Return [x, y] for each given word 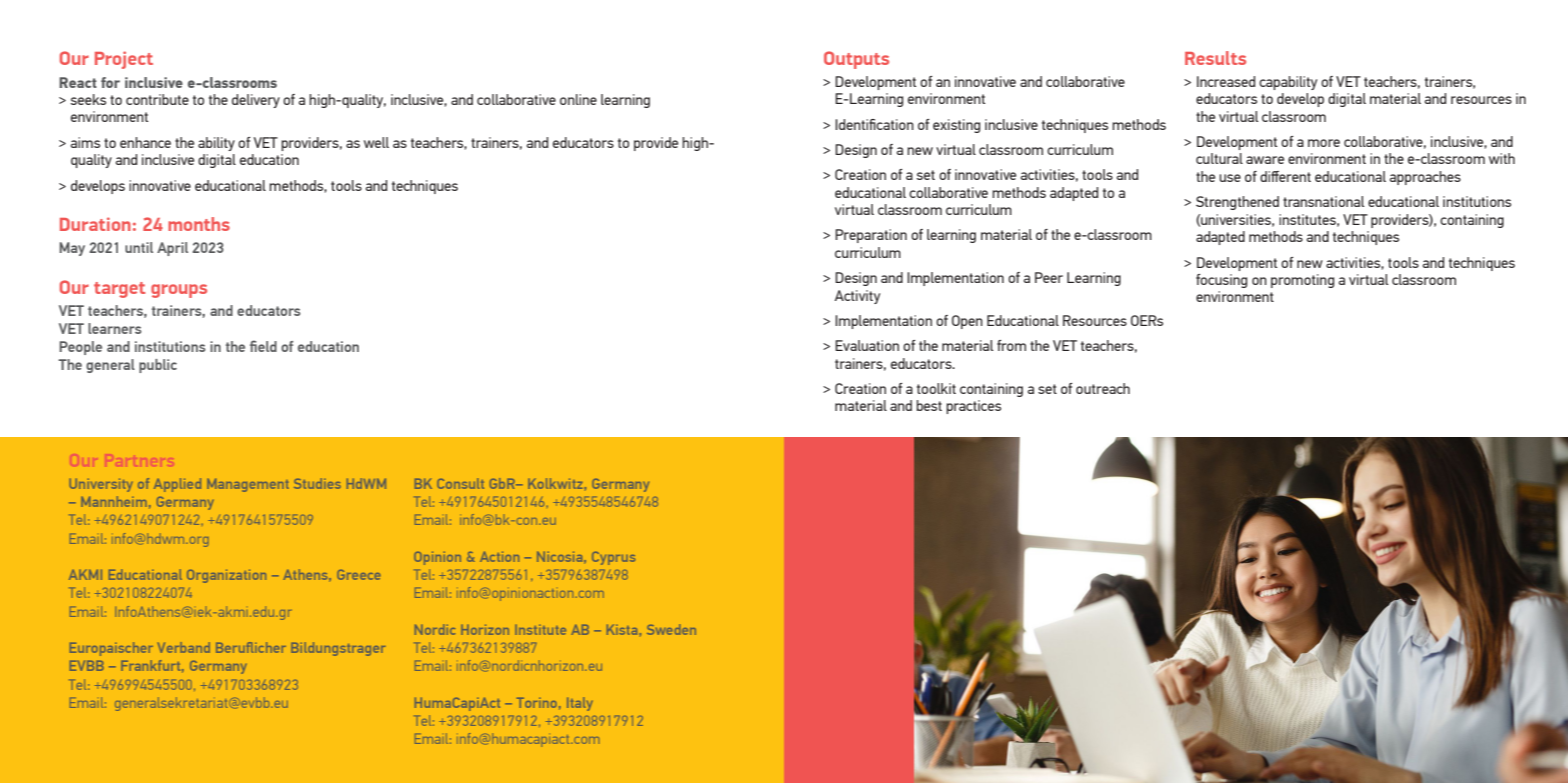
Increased [1226, 81]
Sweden [671, 629]
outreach [1103, 388]
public [158, 366]
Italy [580, 704]
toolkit [936, 388]
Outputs [856, 60]
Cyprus [613, 558]
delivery [256, 101]
